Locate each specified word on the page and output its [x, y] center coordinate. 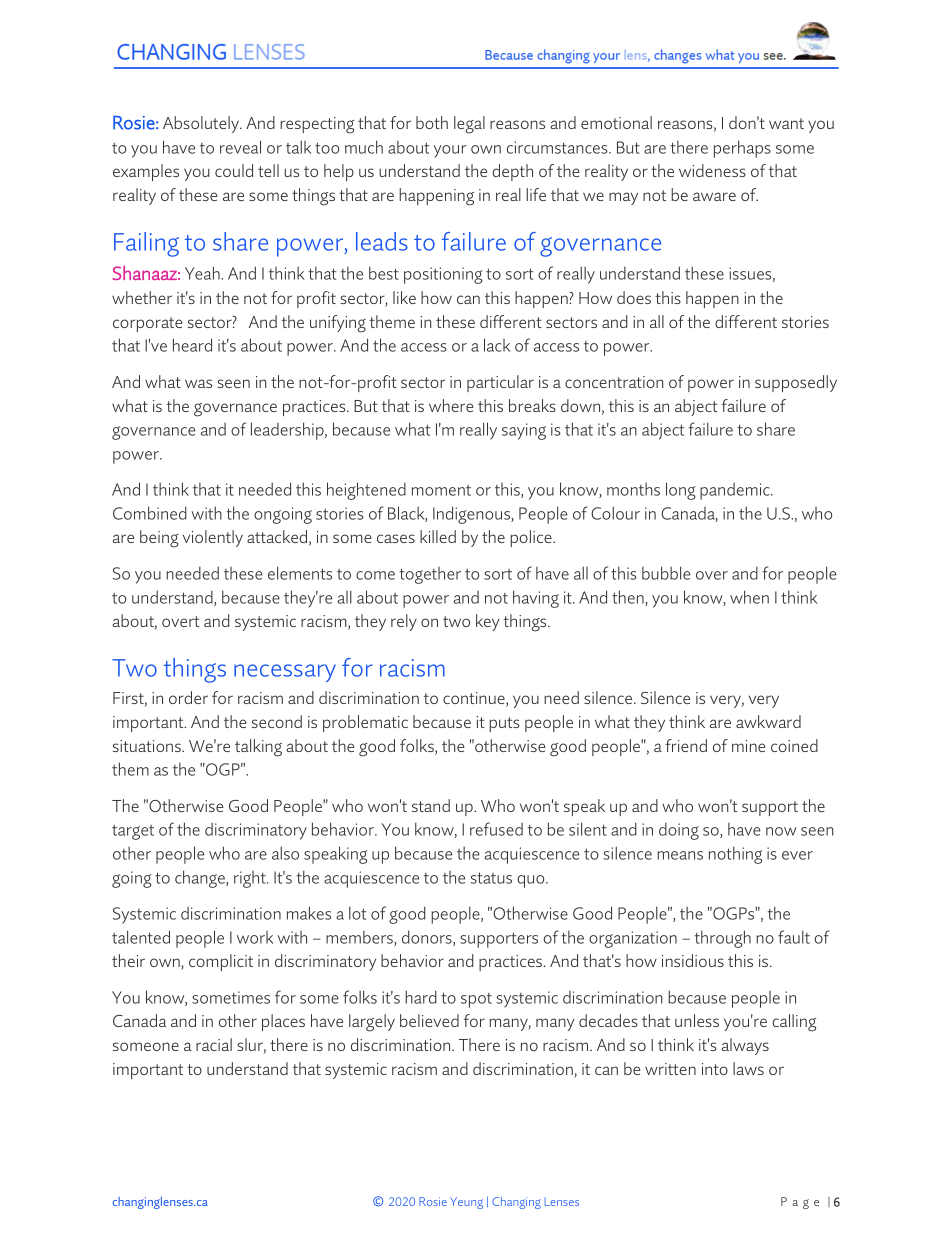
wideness [712, 170]
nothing [735, 855]
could [234, 170]
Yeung [466, 1203]
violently [213, 538]
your [450, 151]
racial [214, 1044]
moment [441, 490]
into [715, 1069]
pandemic [736, 491]
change [201, 879]
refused [496, 829]
